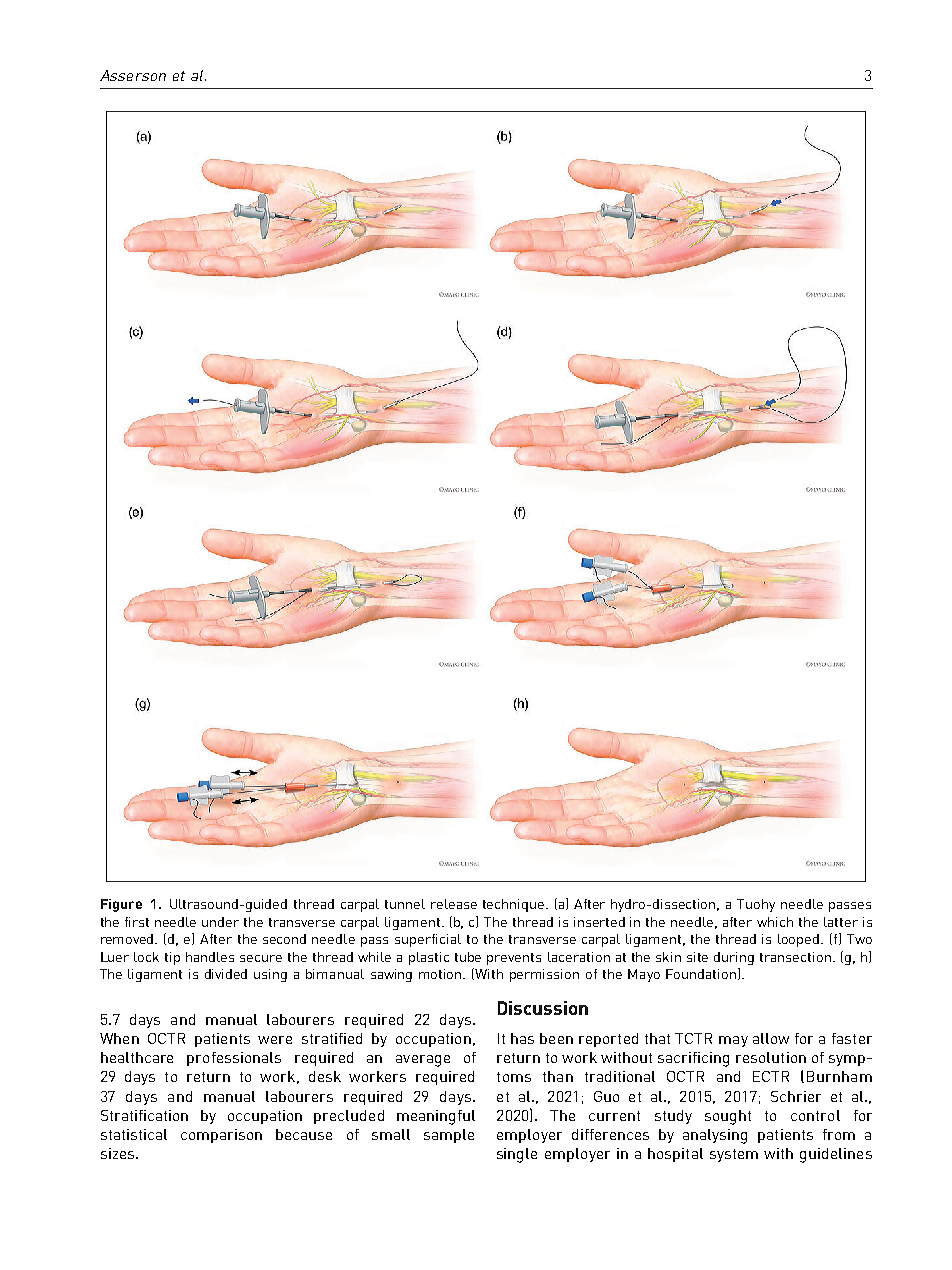 The width and height of the screenshot is (952, 1270). Describe the element at coordinates (522, 1038) in the screenshot. I see `has` at that location.
